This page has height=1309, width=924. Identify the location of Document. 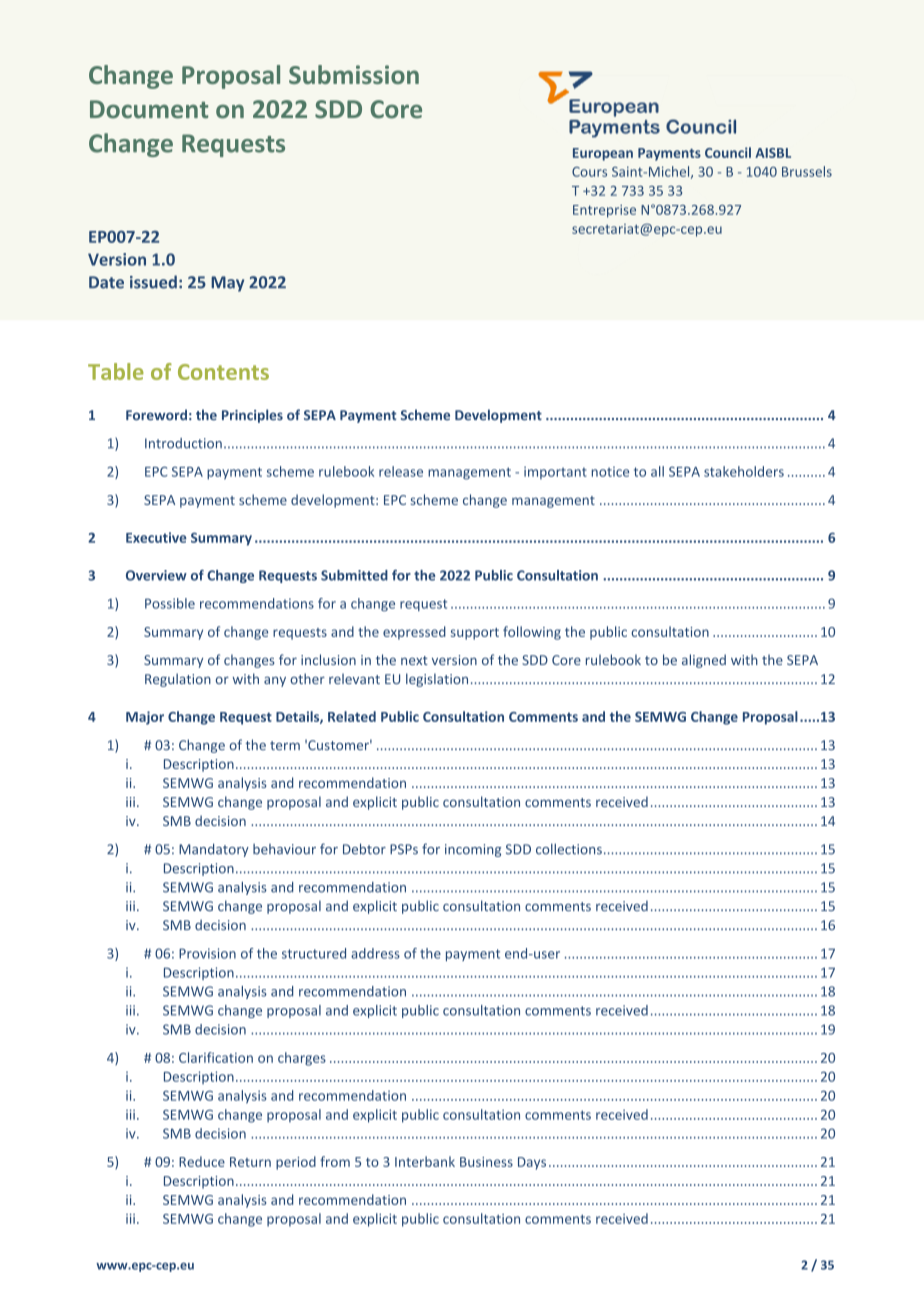
(149, 109).
